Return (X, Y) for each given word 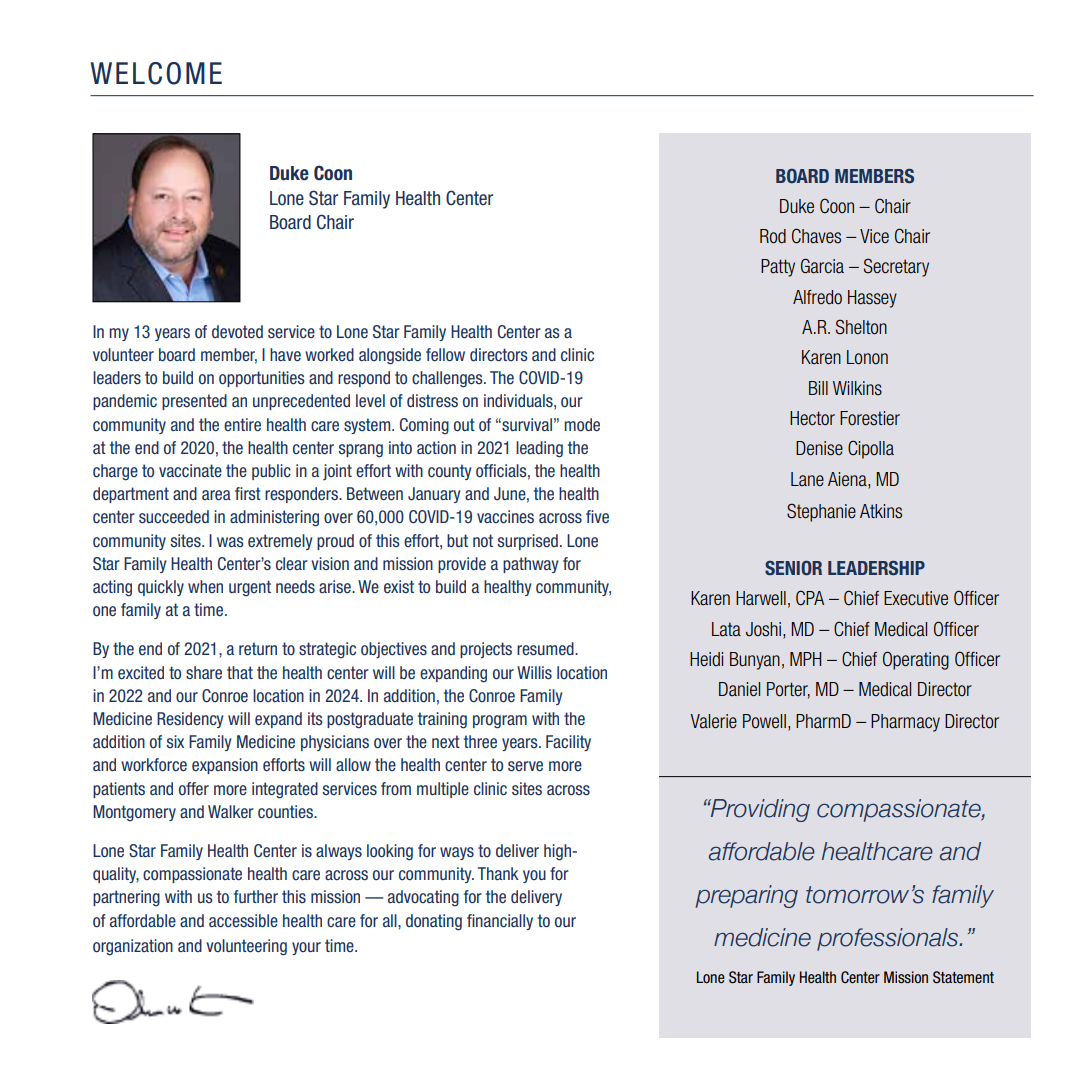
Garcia (822, 266)
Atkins (881, 511)
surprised (527, 542)
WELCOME (156, 73)
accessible (243, 921)
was (230, 542)
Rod (773, 236)
